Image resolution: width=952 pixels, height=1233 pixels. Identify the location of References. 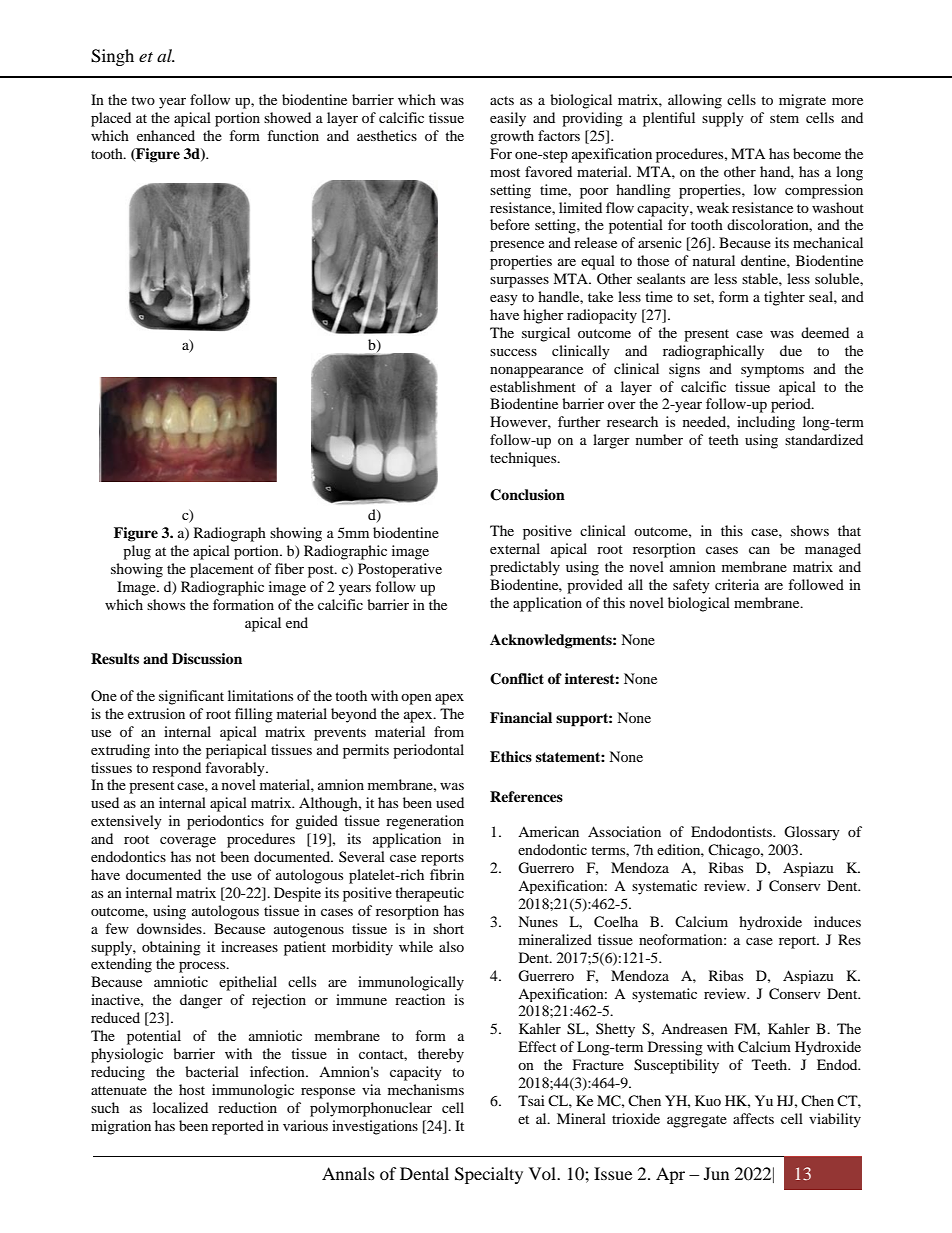
(526, 796).
